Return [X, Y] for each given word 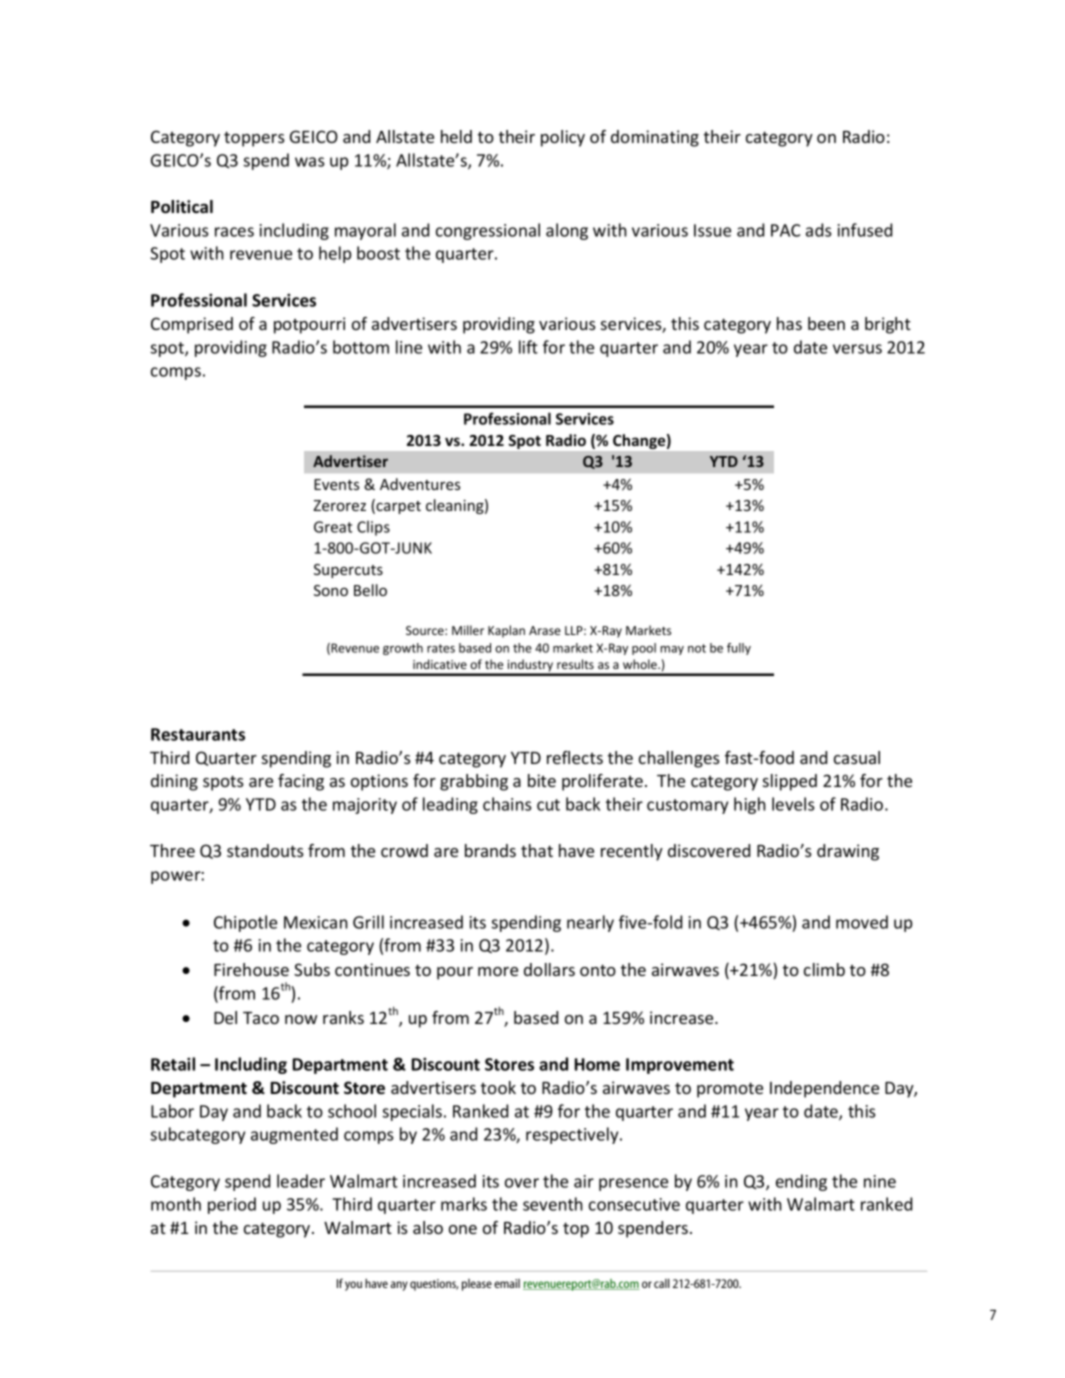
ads [818, 230]
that [537, 850]
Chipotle [245, 923]
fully [739, 649]
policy [563, 138]
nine [880, 1181]
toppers [254, 139]
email [507, 1283]
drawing [848, 852]
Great [333, 527]
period [232, 1205]
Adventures [420, 484]
